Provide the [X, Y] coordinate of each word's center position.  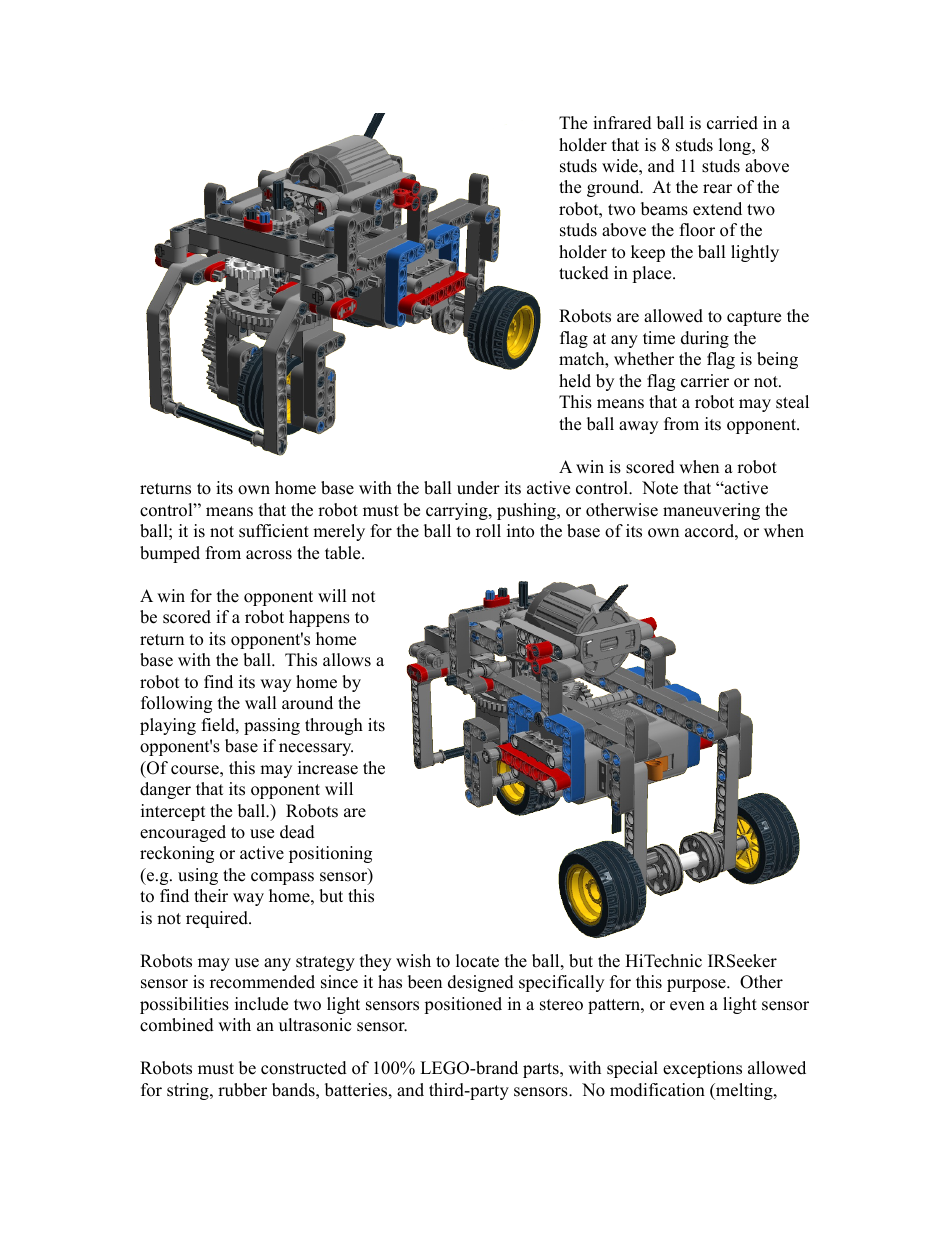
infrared [622, 123]
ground [614, 188]
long [736, 146]
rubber [242, 1090]
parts [542, 1070]
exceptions [702, 1069]
